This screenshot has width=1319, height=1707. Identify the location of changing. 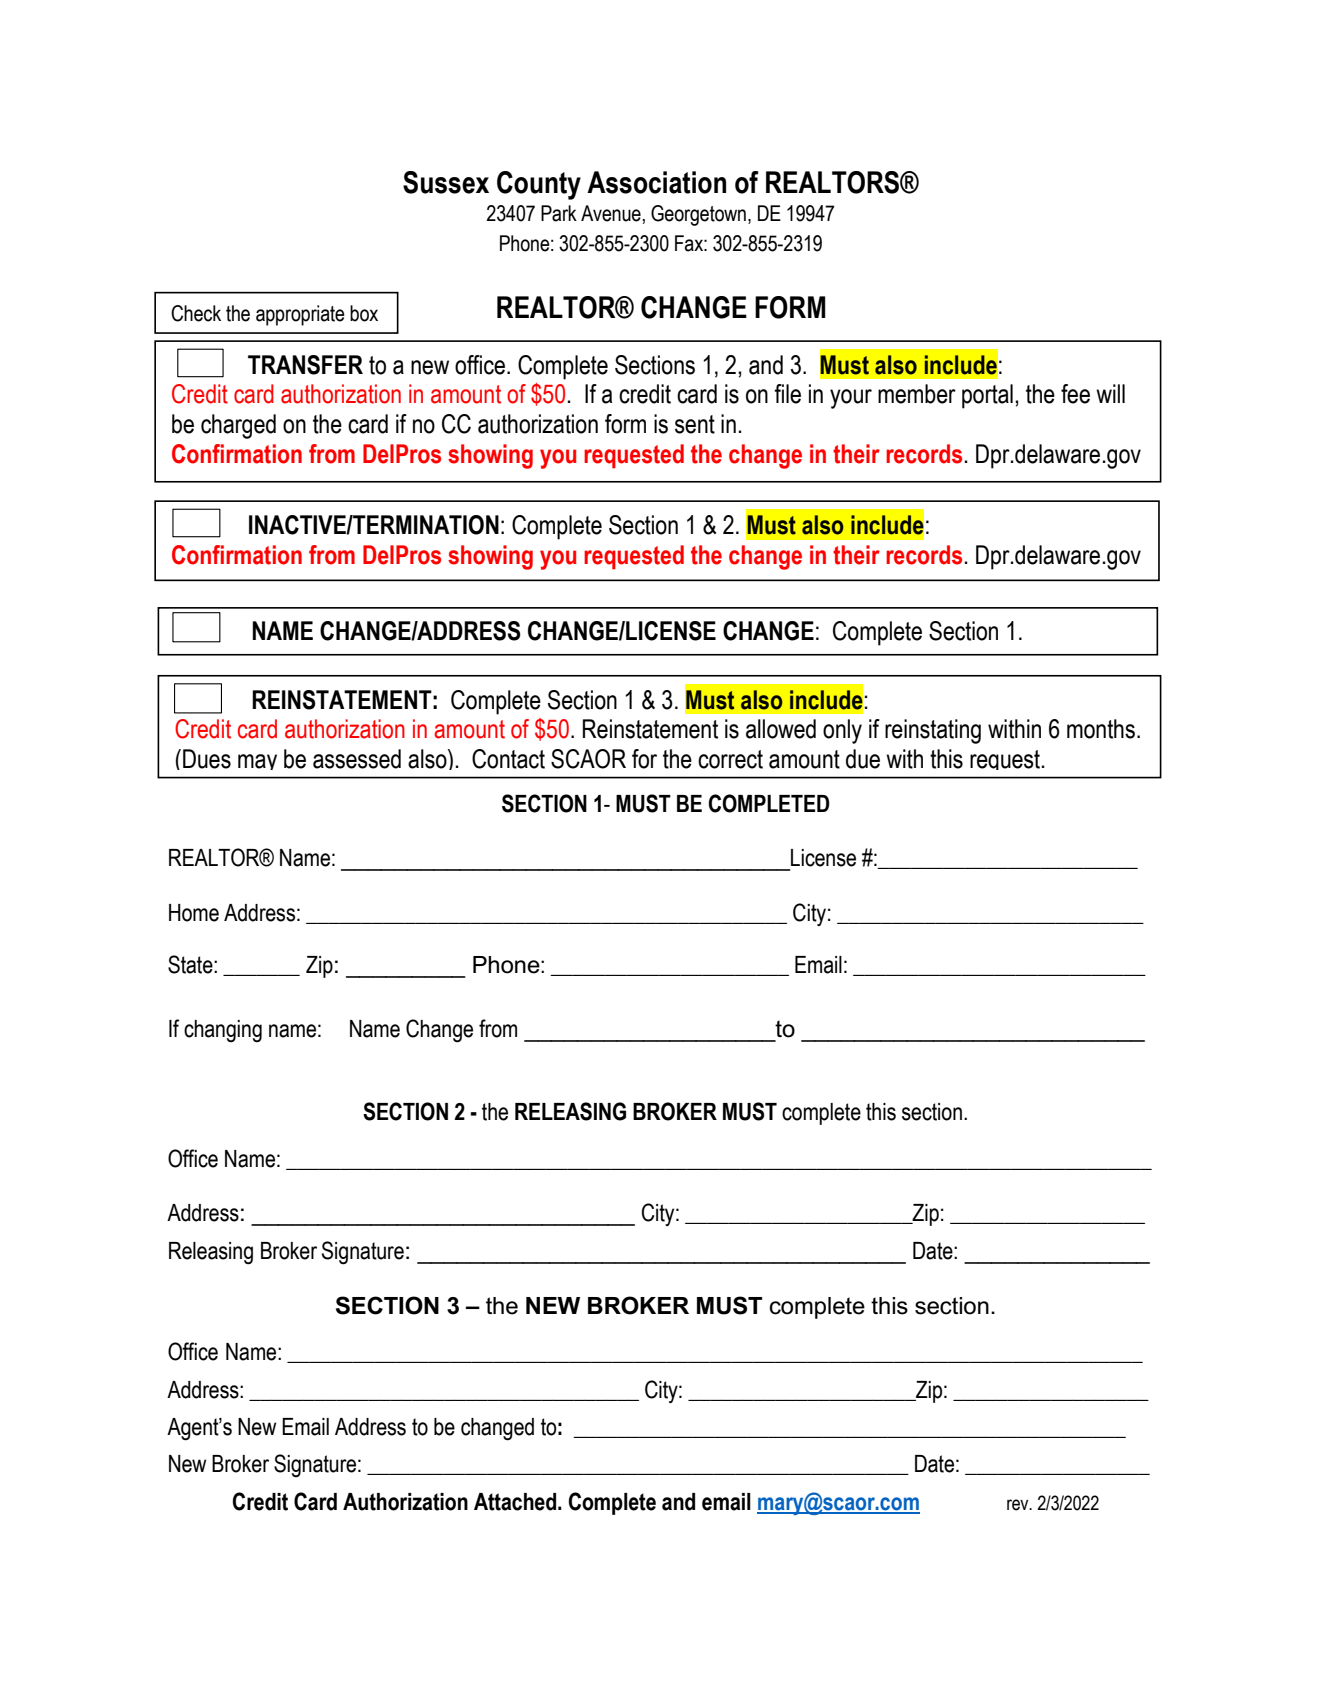
(223, 1031).
